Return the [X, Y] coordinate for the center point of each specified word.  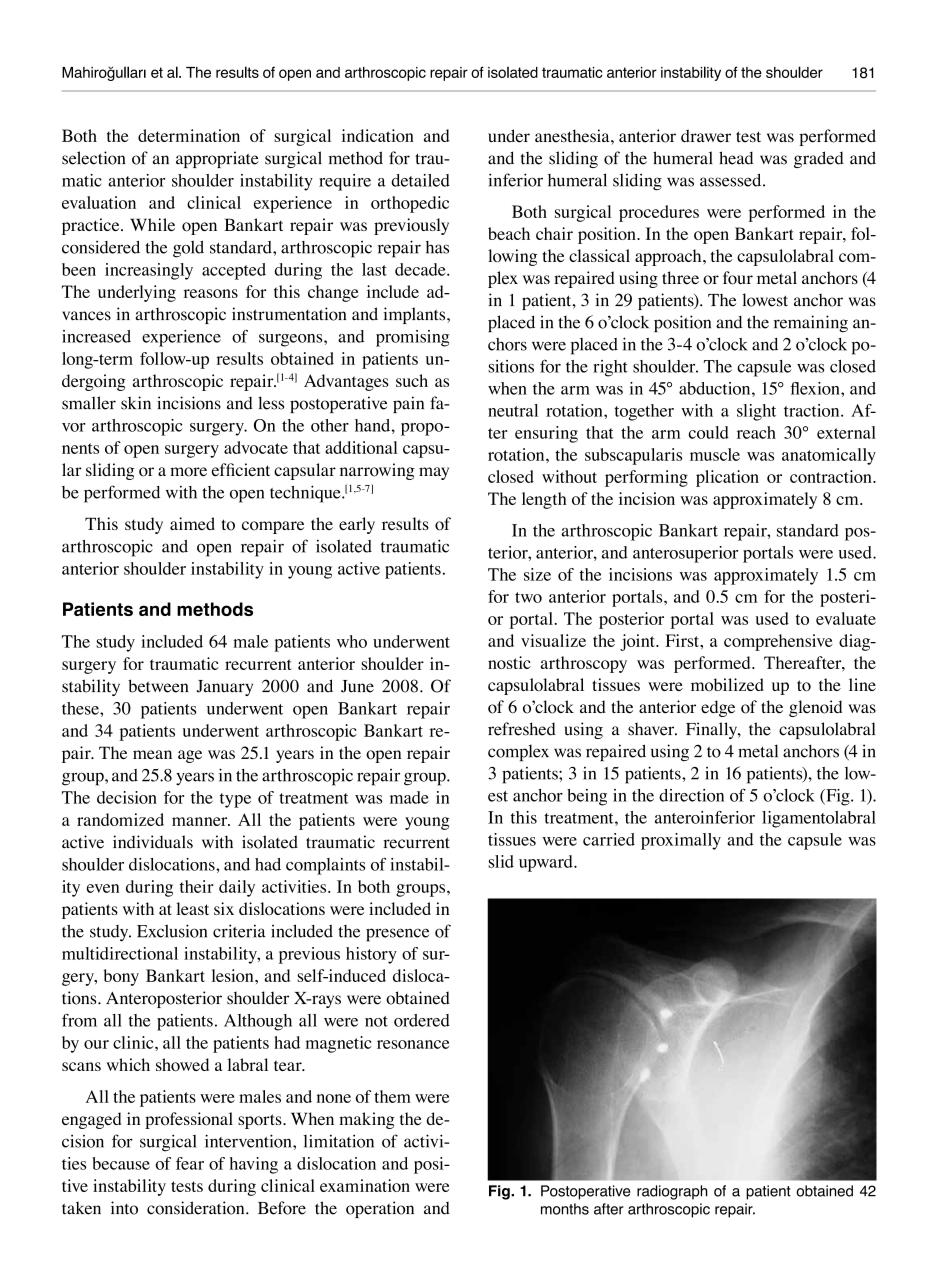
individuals [153, 842]
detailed [420, 180]
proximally [681, 841]
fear [190, 1163]
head [736, 158]
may [434, 473]
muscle [715, 454]
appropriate [217, 159]
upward [547, 863]
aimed [192, 523]
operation [380, 1209]
